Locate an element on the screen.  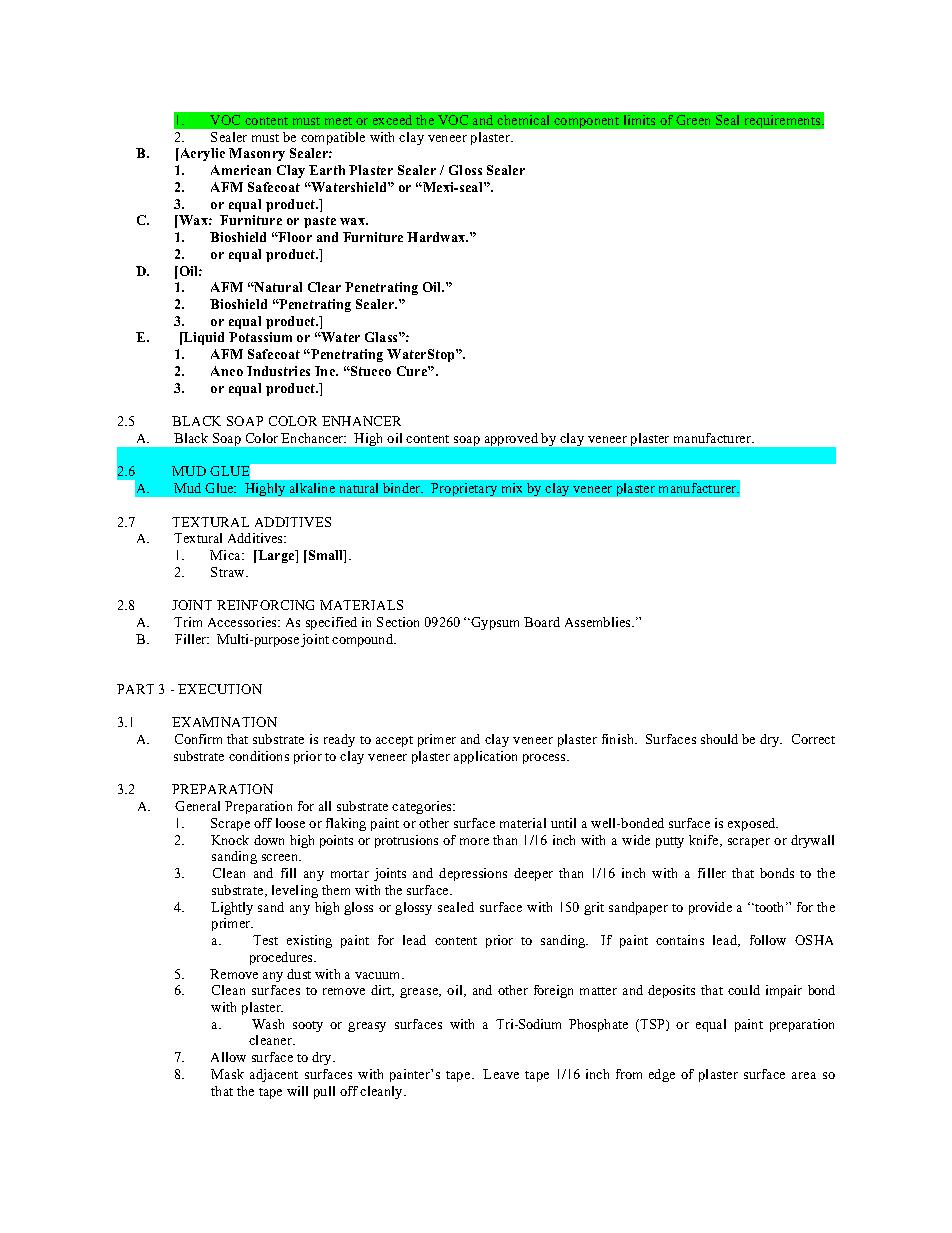
Leave is located at coordinates (501, 1074).
